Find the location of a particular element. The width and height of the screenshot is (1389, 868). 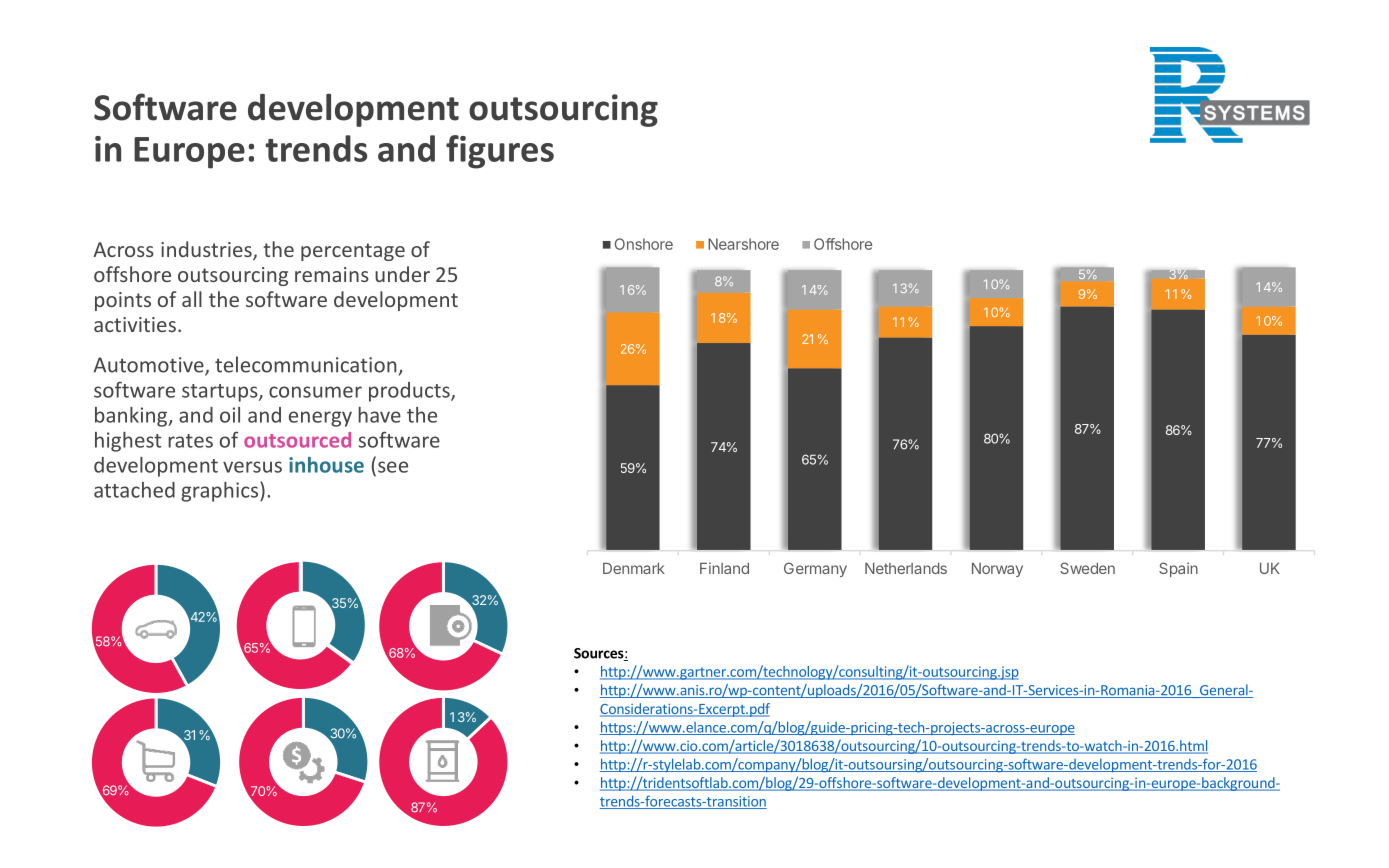

all is located at coordinates (192, 299).
